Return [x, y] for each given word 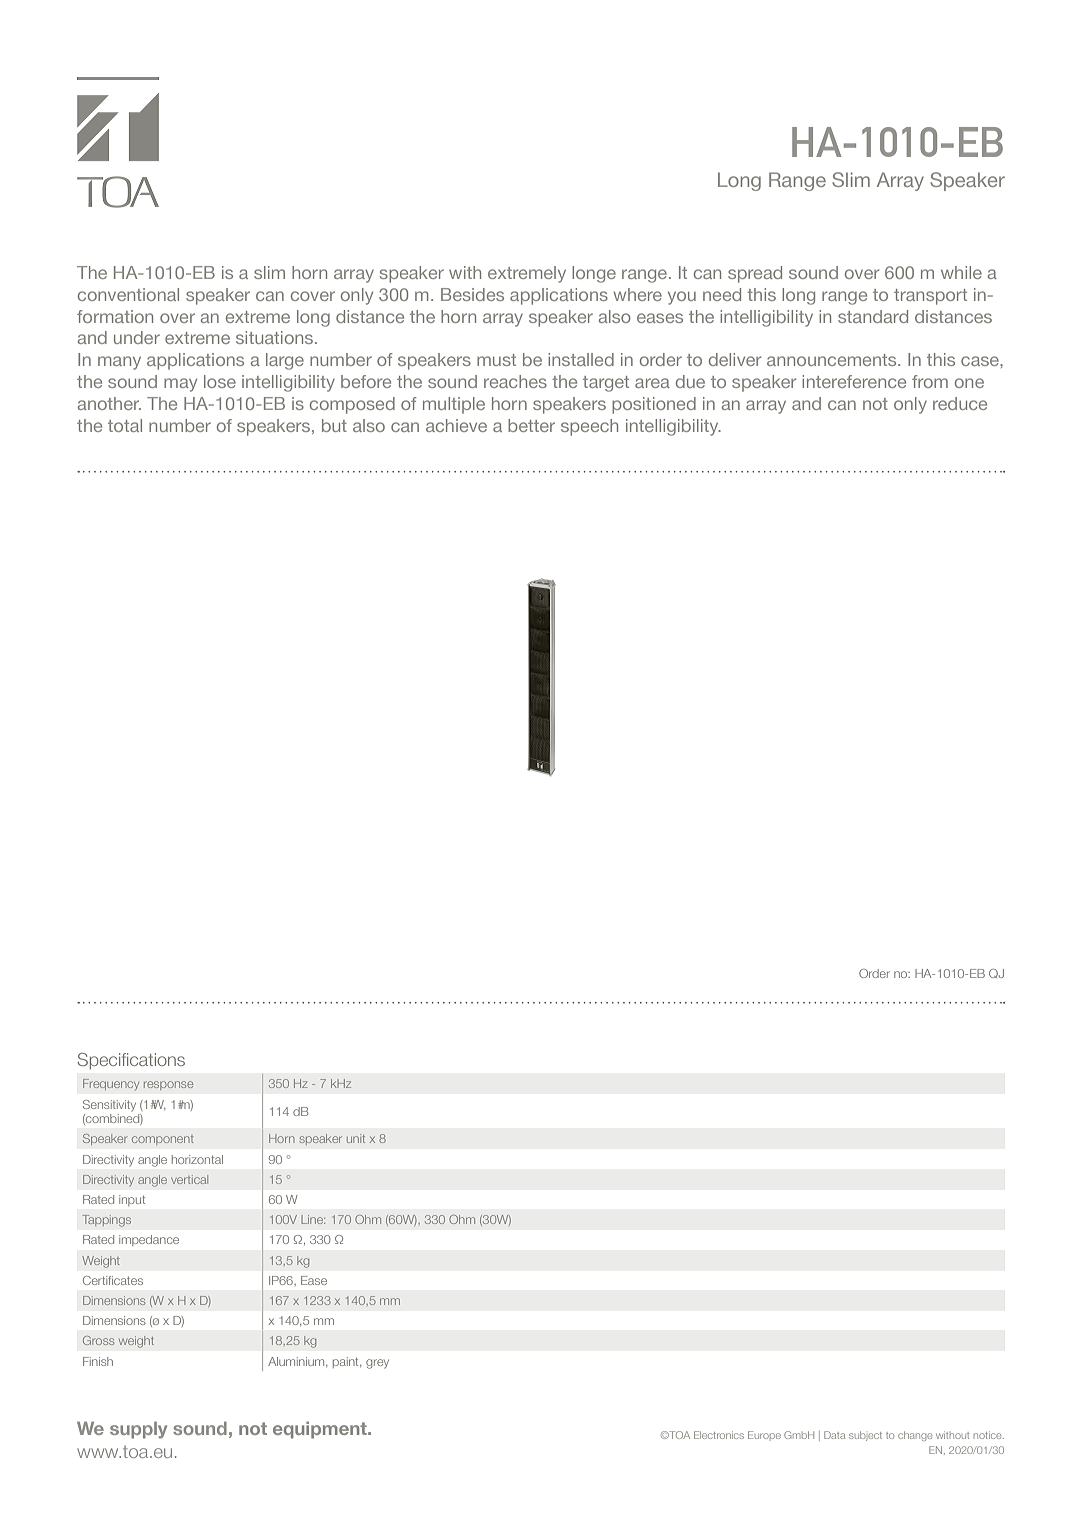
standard [873, 316]
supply [138, 1430]
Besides [472, 294]
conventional [128, 294]
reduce [960, 403]
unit [356, 1138]
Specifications [131, 1061]
